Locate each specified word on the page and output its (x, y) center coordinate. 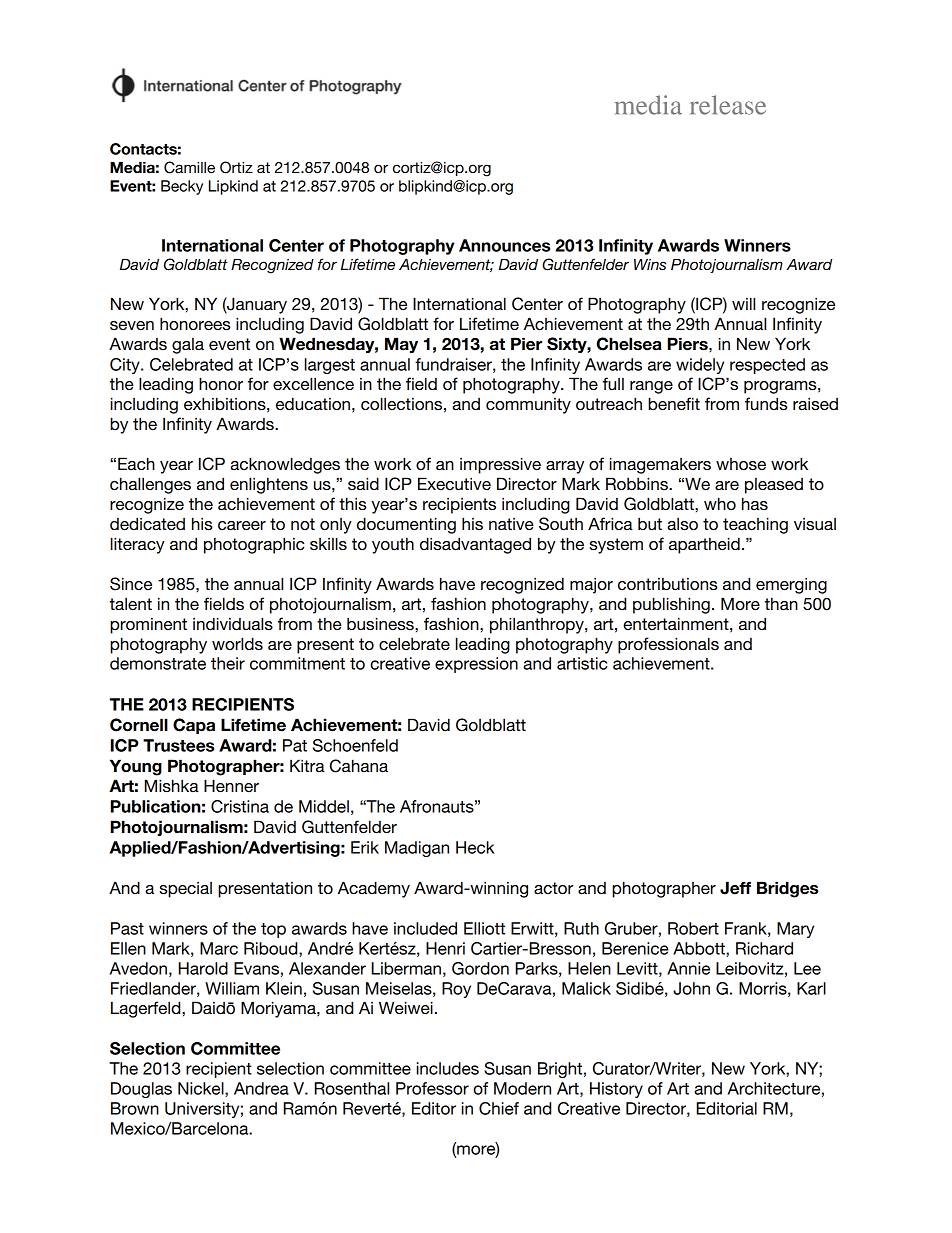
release (728, 105)
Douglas (141, 1090)
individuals (233, 624)
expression (476, 665)
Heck (475, 847)
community (528, 406)
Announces (504, 245)
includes (448, 1068)
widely (700, 366)
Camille (189, 167)
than (781, 603)
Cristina (240, 806)
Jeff (735, 888)
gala (188, 346)
